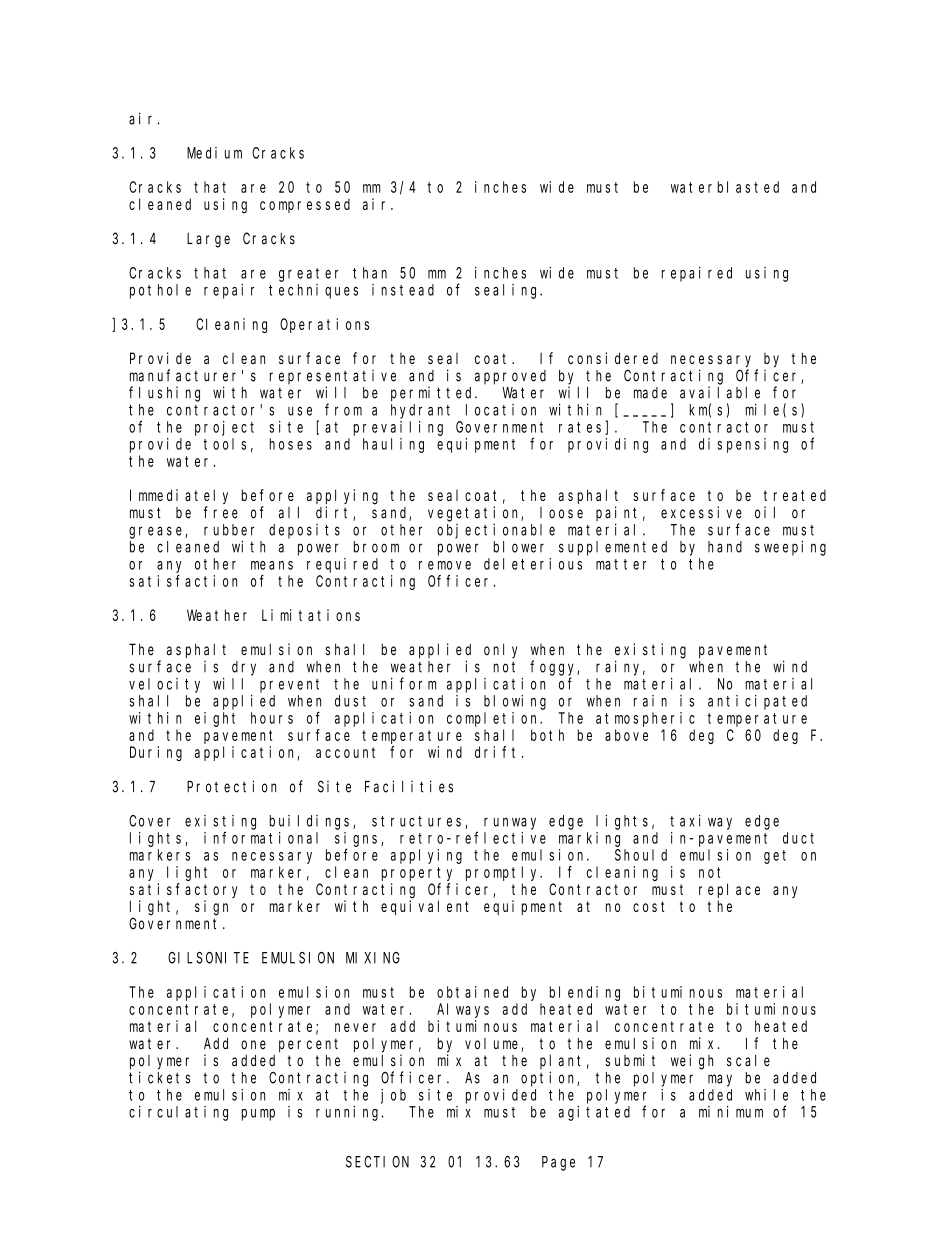  What do you see at coordinates (214, 153) in the document?
I see `Medium` at bounding box center [214, 153].
